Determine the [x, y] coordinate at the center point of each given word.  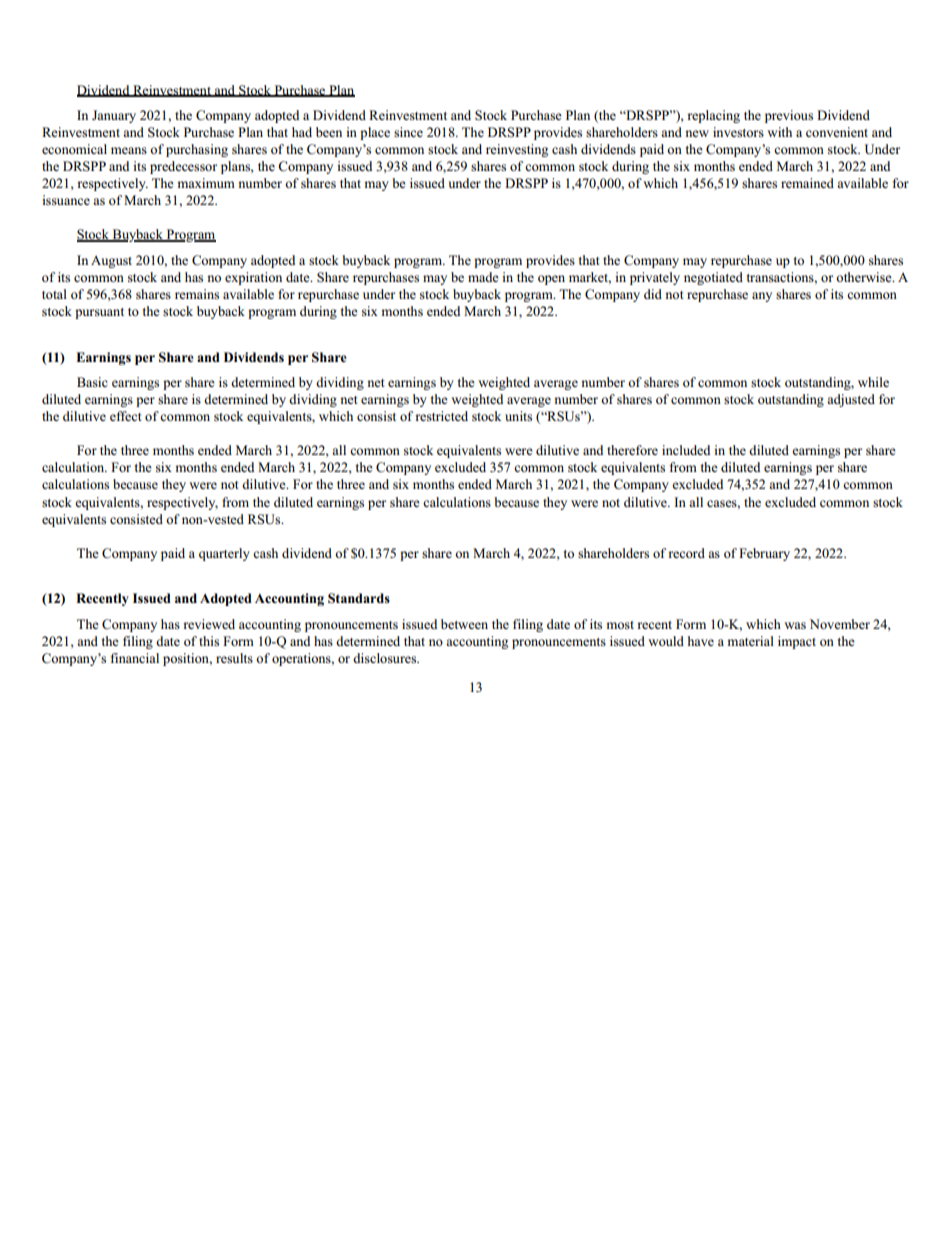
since [408, 132]
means [129, 150]
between [464, 624]
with [779, 132]
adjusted [851, 400]
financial [135, 658]
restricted [441, 416]
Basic [92, 382]
